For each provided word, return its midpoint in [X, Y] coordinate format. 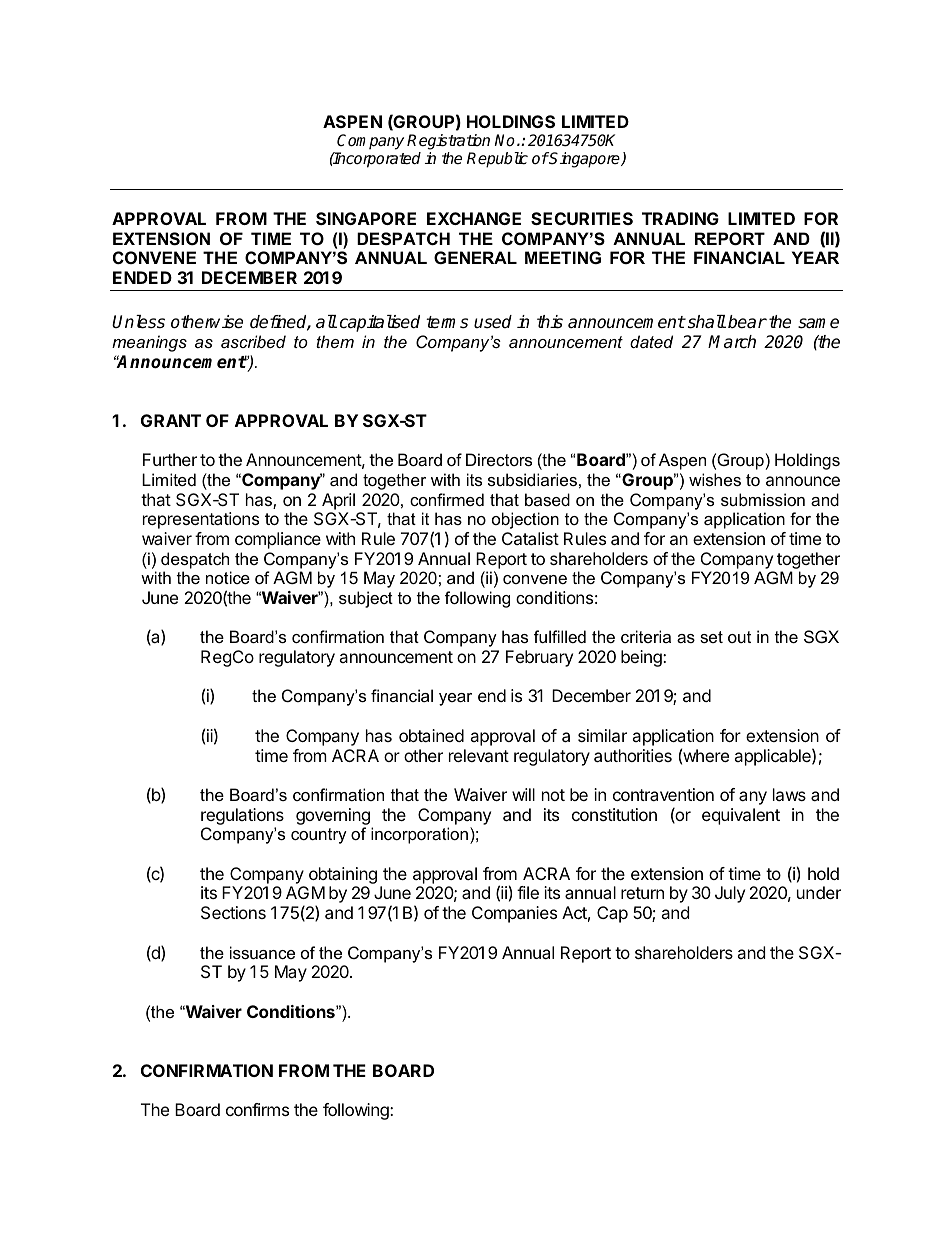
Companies [514, 914]
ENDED [142, 277]
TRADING [680, 218]
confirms [257, 1109]
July [730, 894]
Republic [497, 160]
